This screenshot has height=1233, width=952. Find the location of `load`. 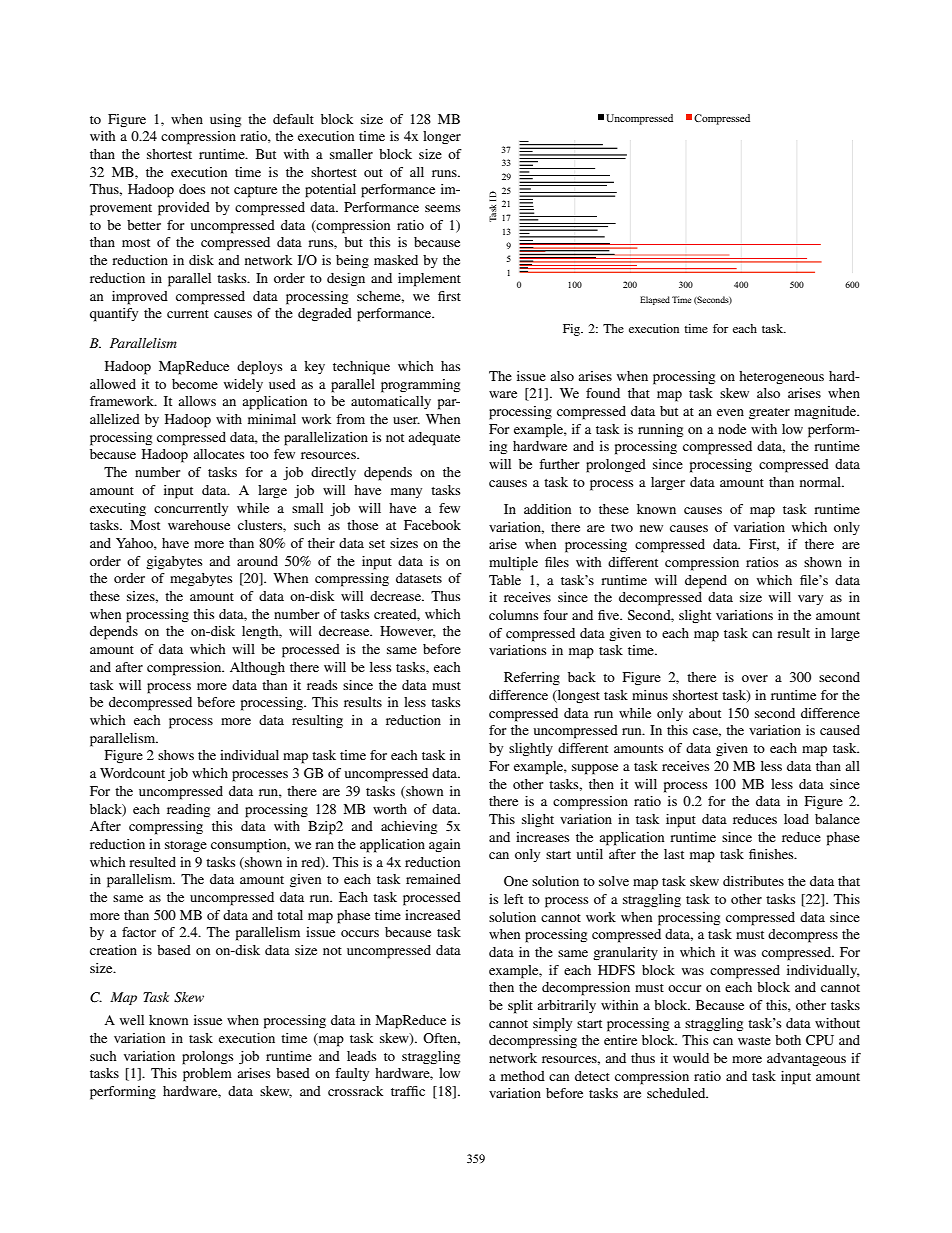

load is located at coordinates (796, 819).
